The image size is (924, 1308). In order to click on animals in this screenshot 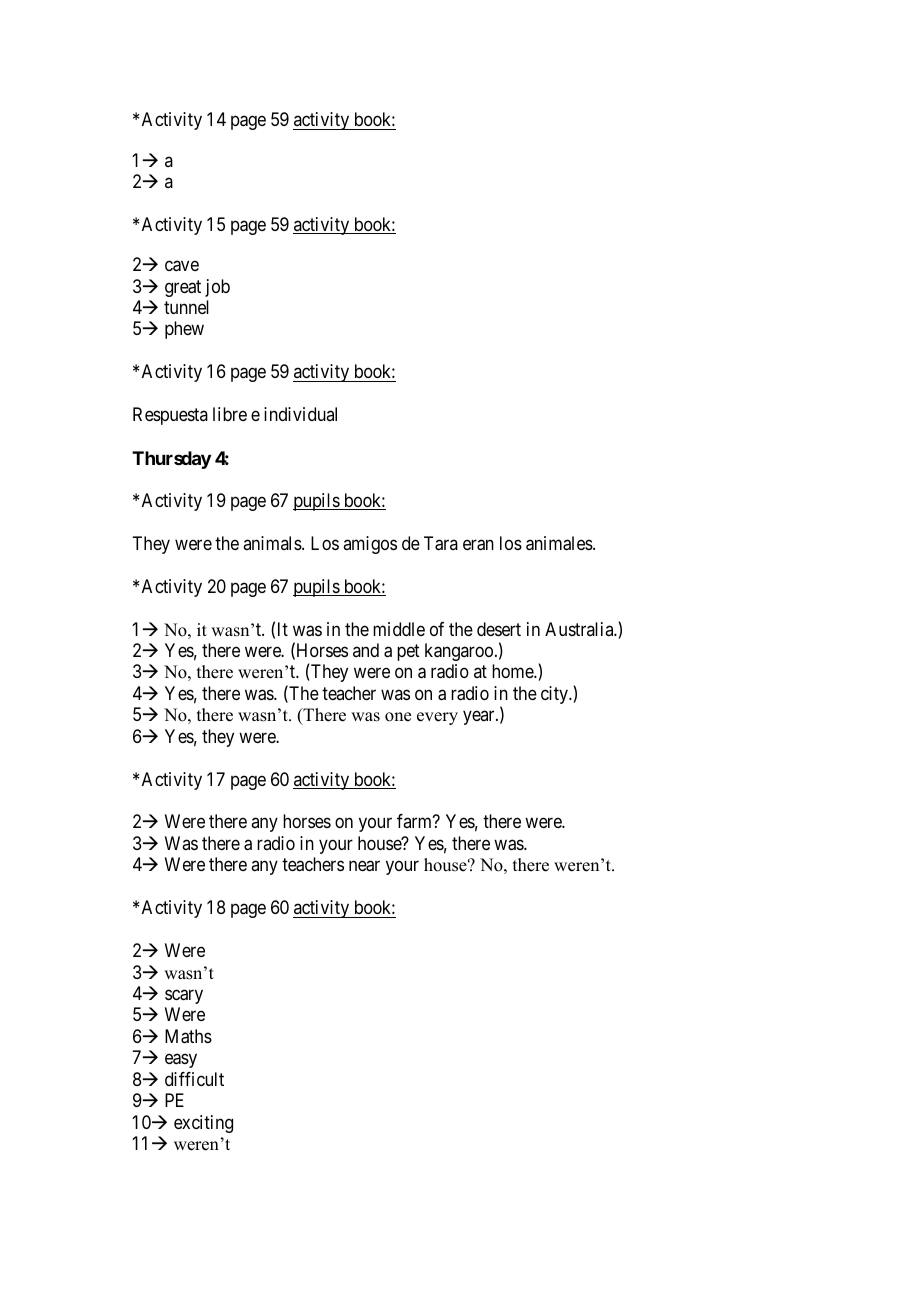, I will do `click(273, 543)`.
